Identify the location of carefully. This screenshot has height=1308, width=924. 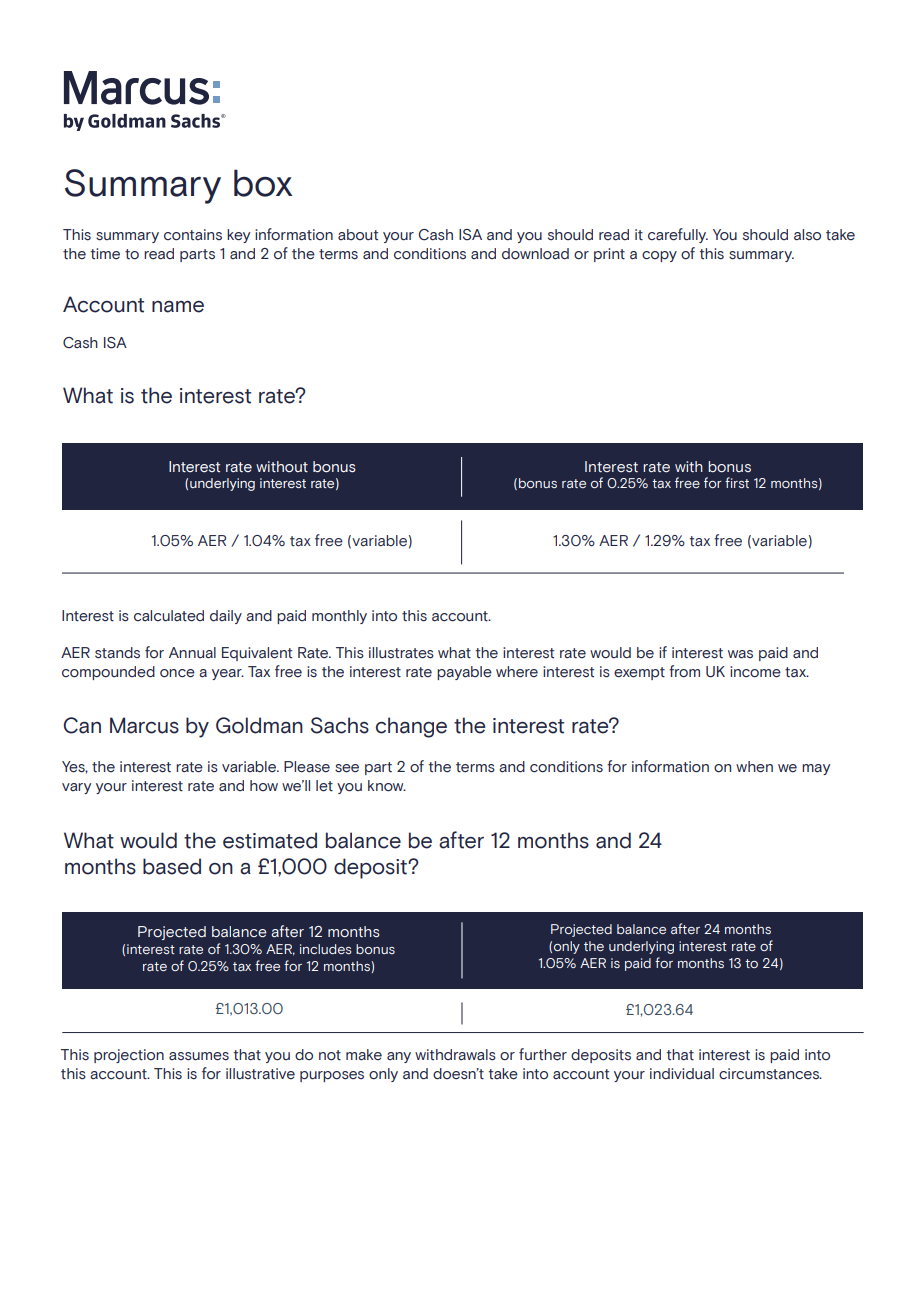
(678, 235).
